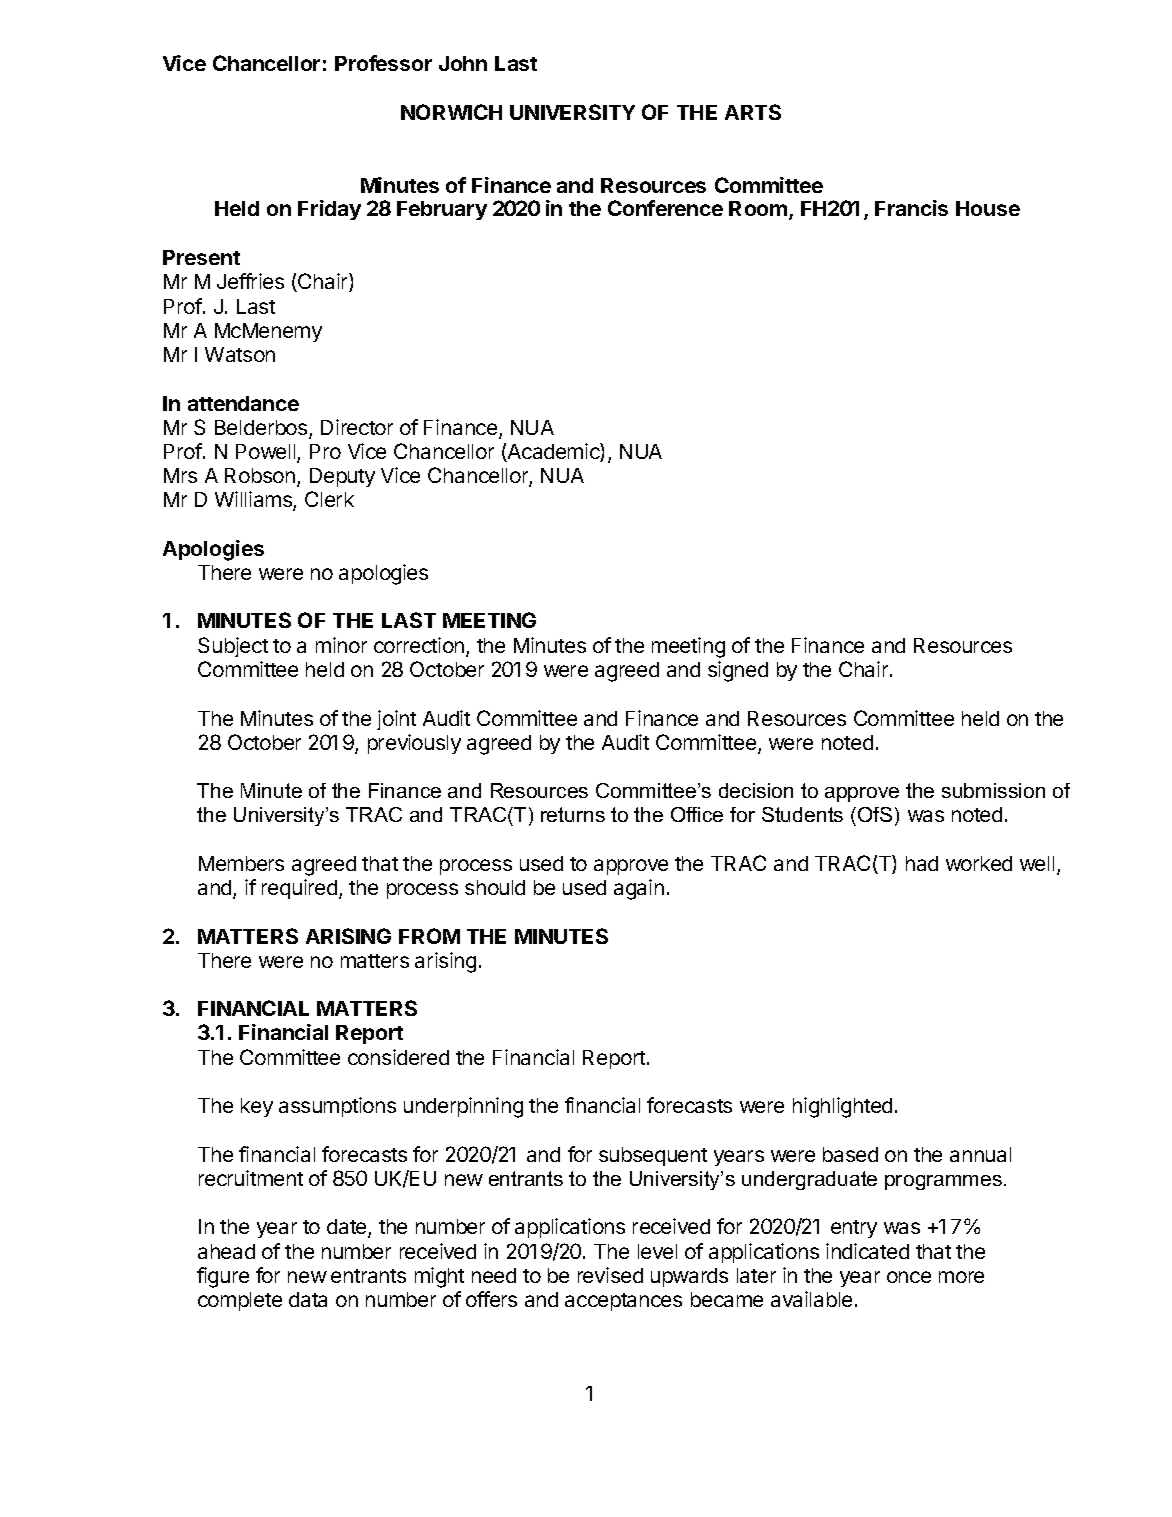 The height and width of the screenshot is (1517, 1172). Describe the element at coordinates (922, 863) in the screenshot. I see `had` at that location.
